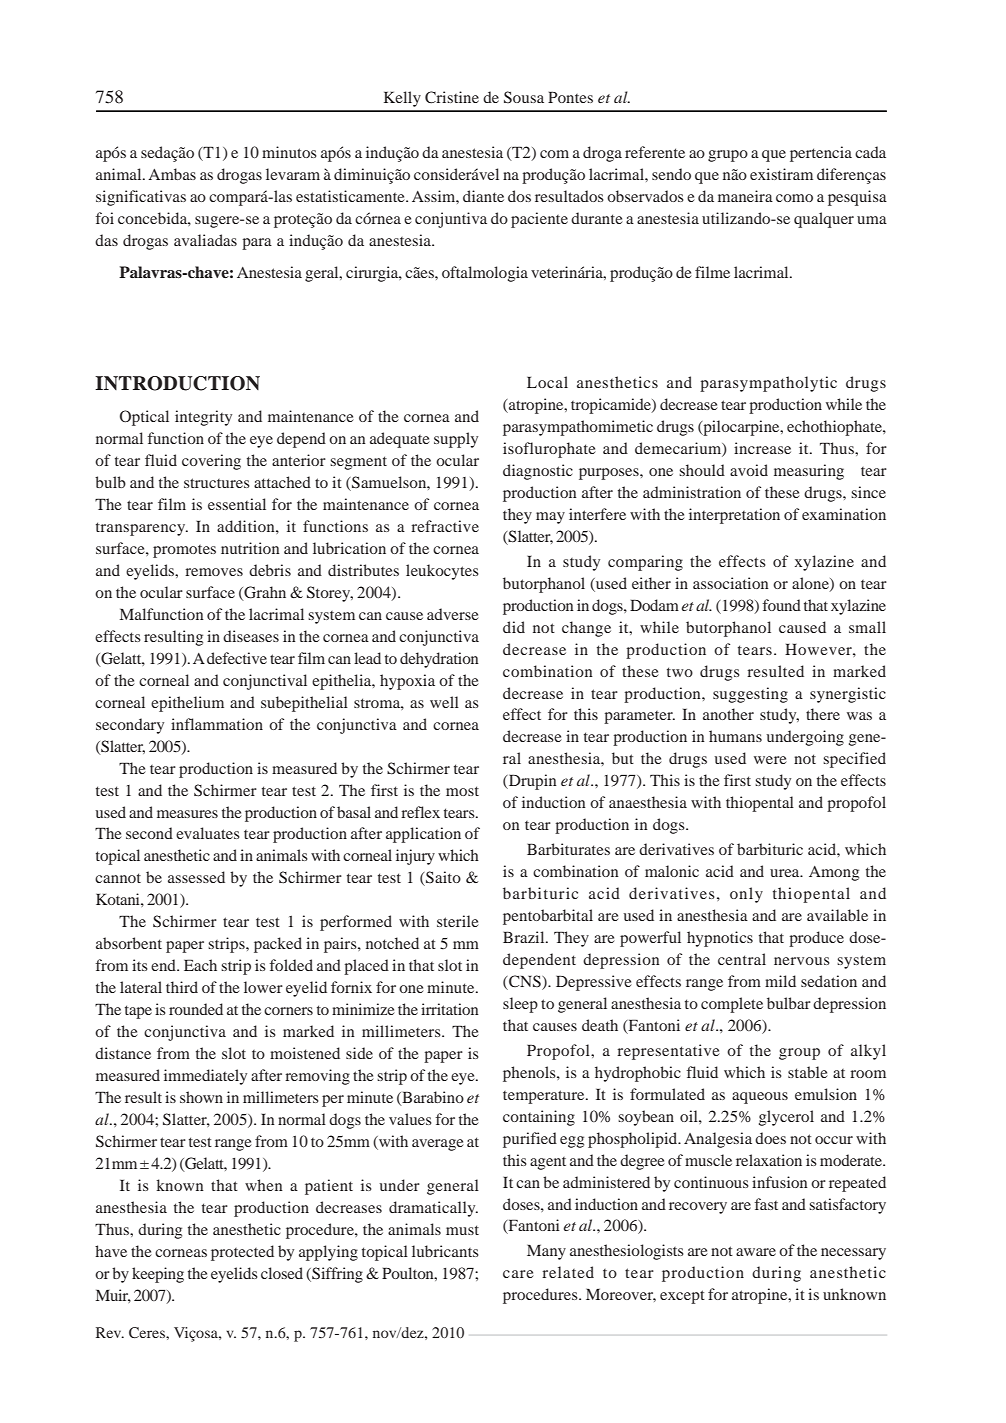 Image resolution: width=1006 pixels, height=1423 pixels. What do you see at coordinates (196, 877) in the image?
I see `assessed` at bounding box center [196, 877].
